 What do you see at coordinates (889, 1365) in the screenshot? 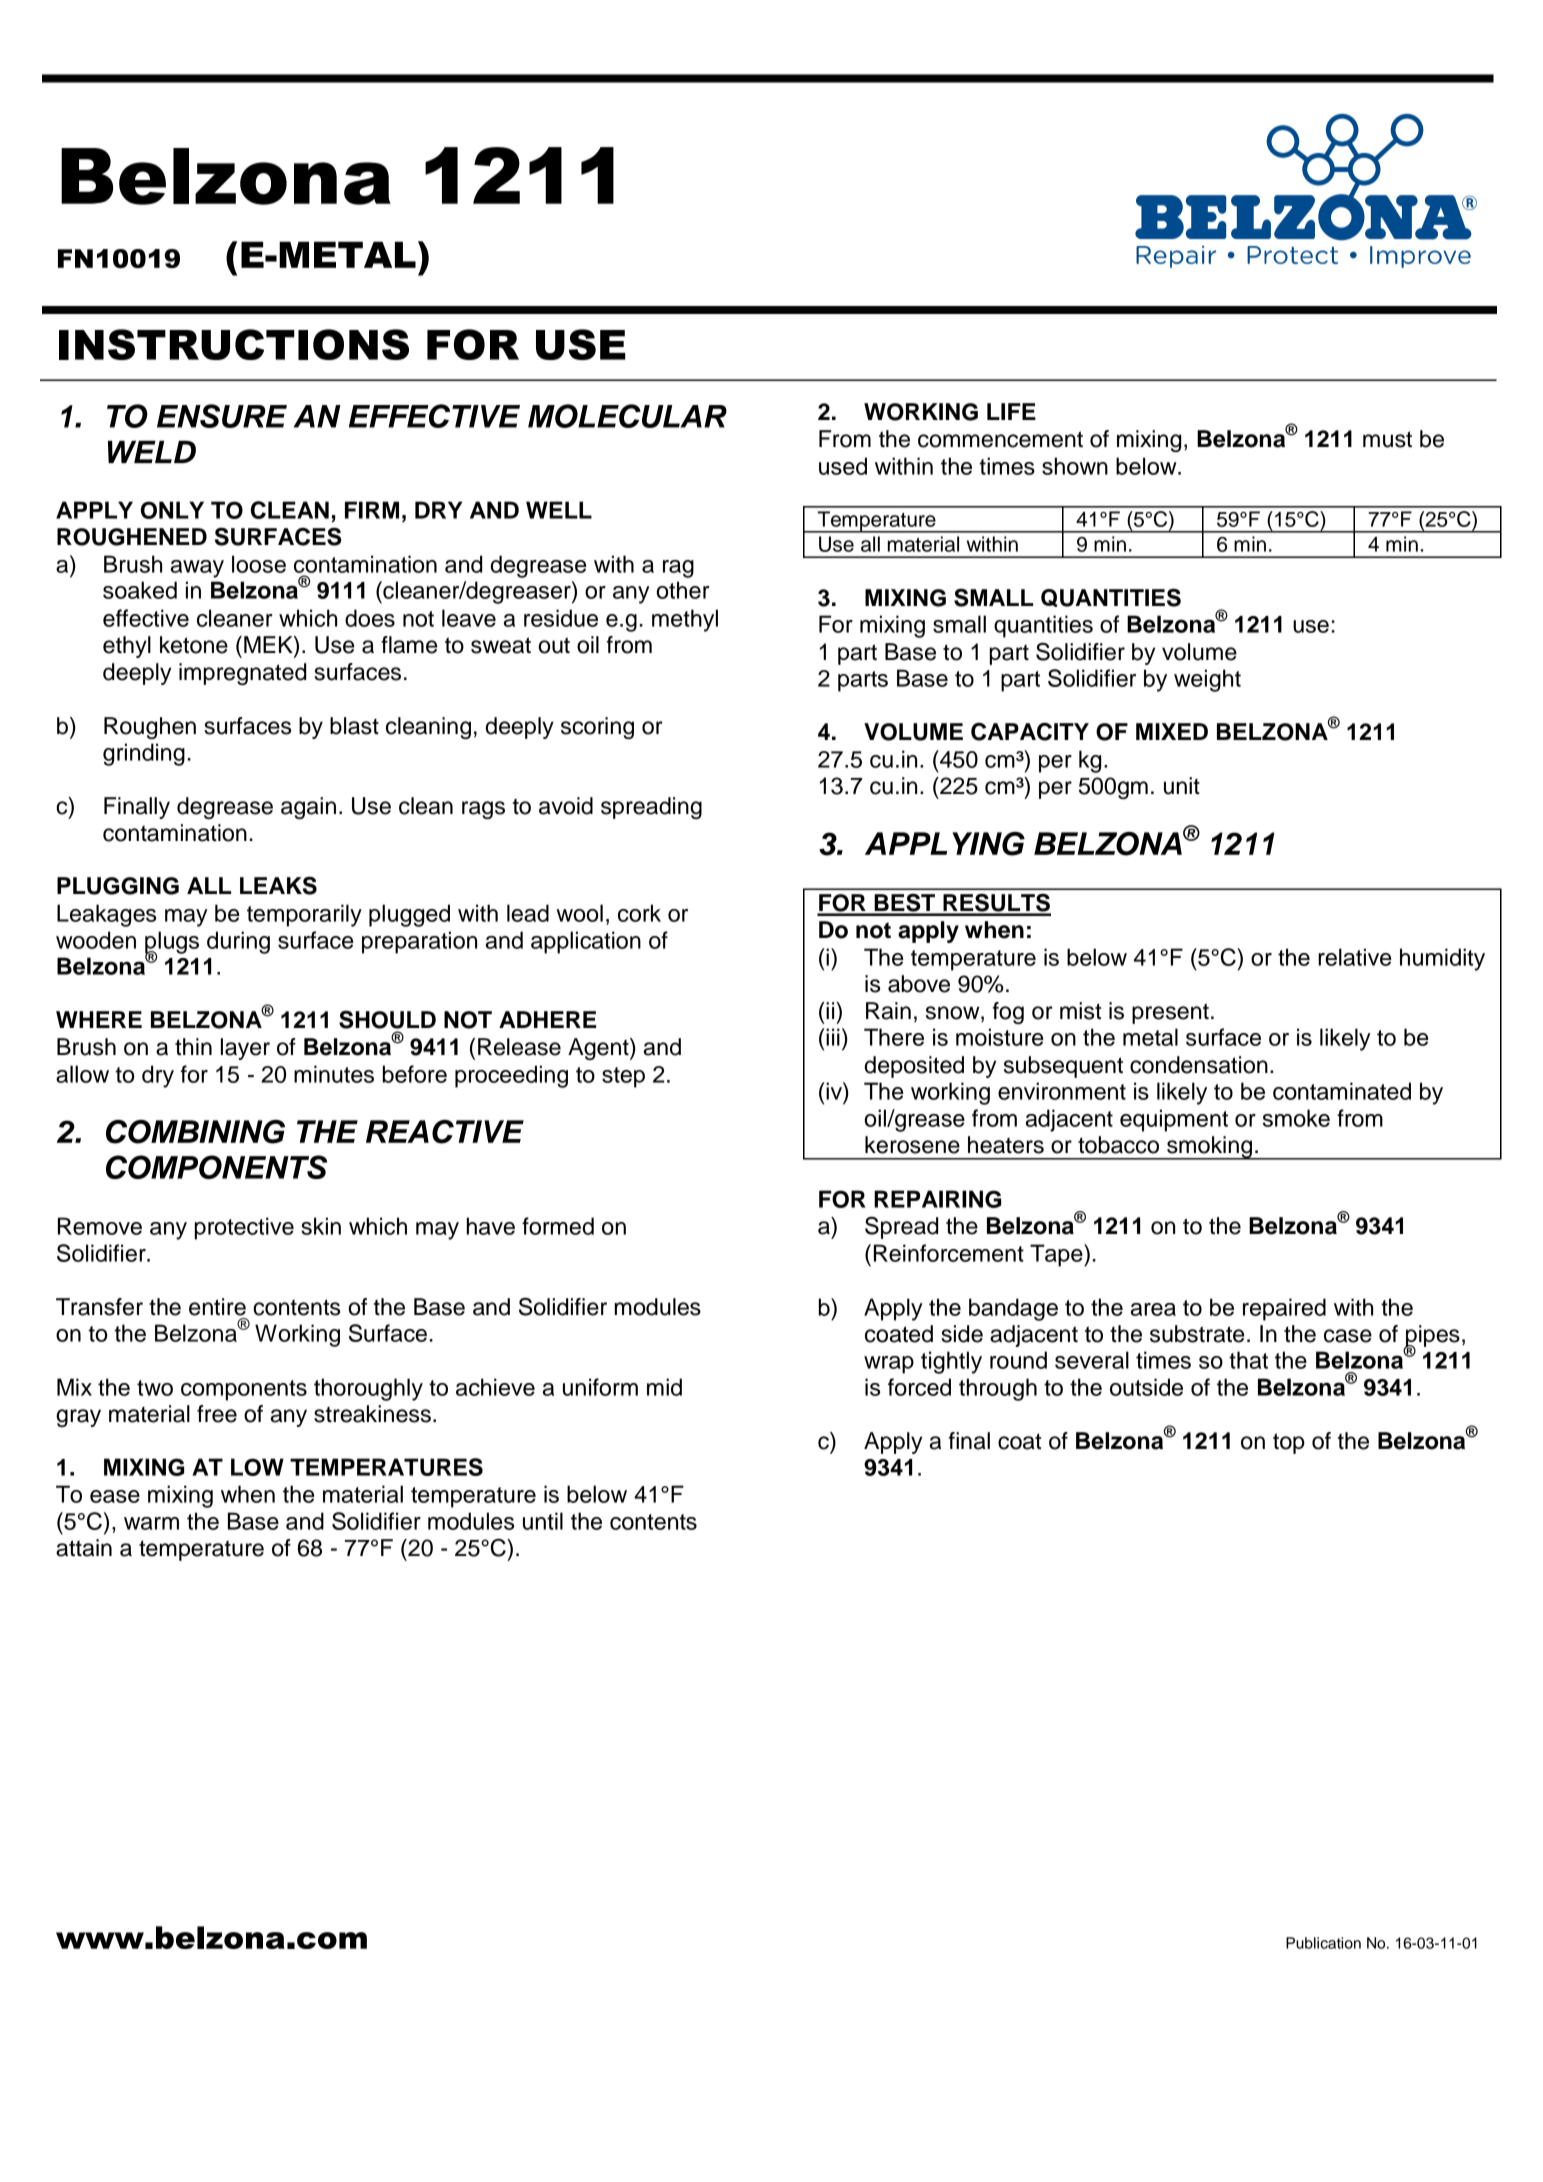
I see `wrap` at bounding box center [889, 1365].
